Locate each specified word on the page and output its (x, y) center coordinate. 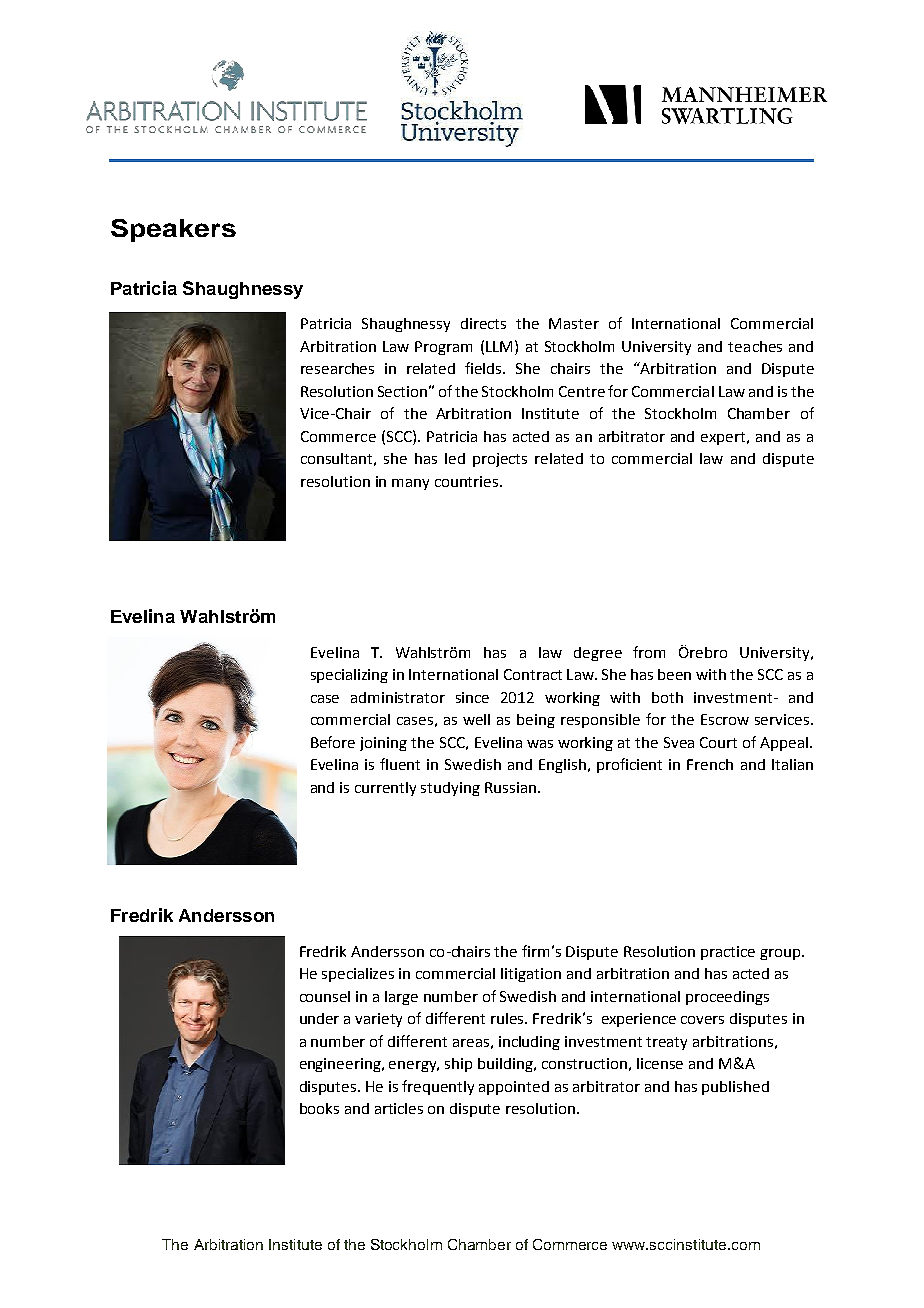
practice (728, 953)
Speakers (173, 230)
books (319, 1108)
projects (500, 460)
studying (450, 789)
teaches (755, 346)
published (735, 1088)
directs (483, 323)
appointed (514, 1088)
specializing (349, 676)
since (472, 697)
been (674, 674)
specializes (358, 975)
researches (337, 368)
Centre (582, 391)
